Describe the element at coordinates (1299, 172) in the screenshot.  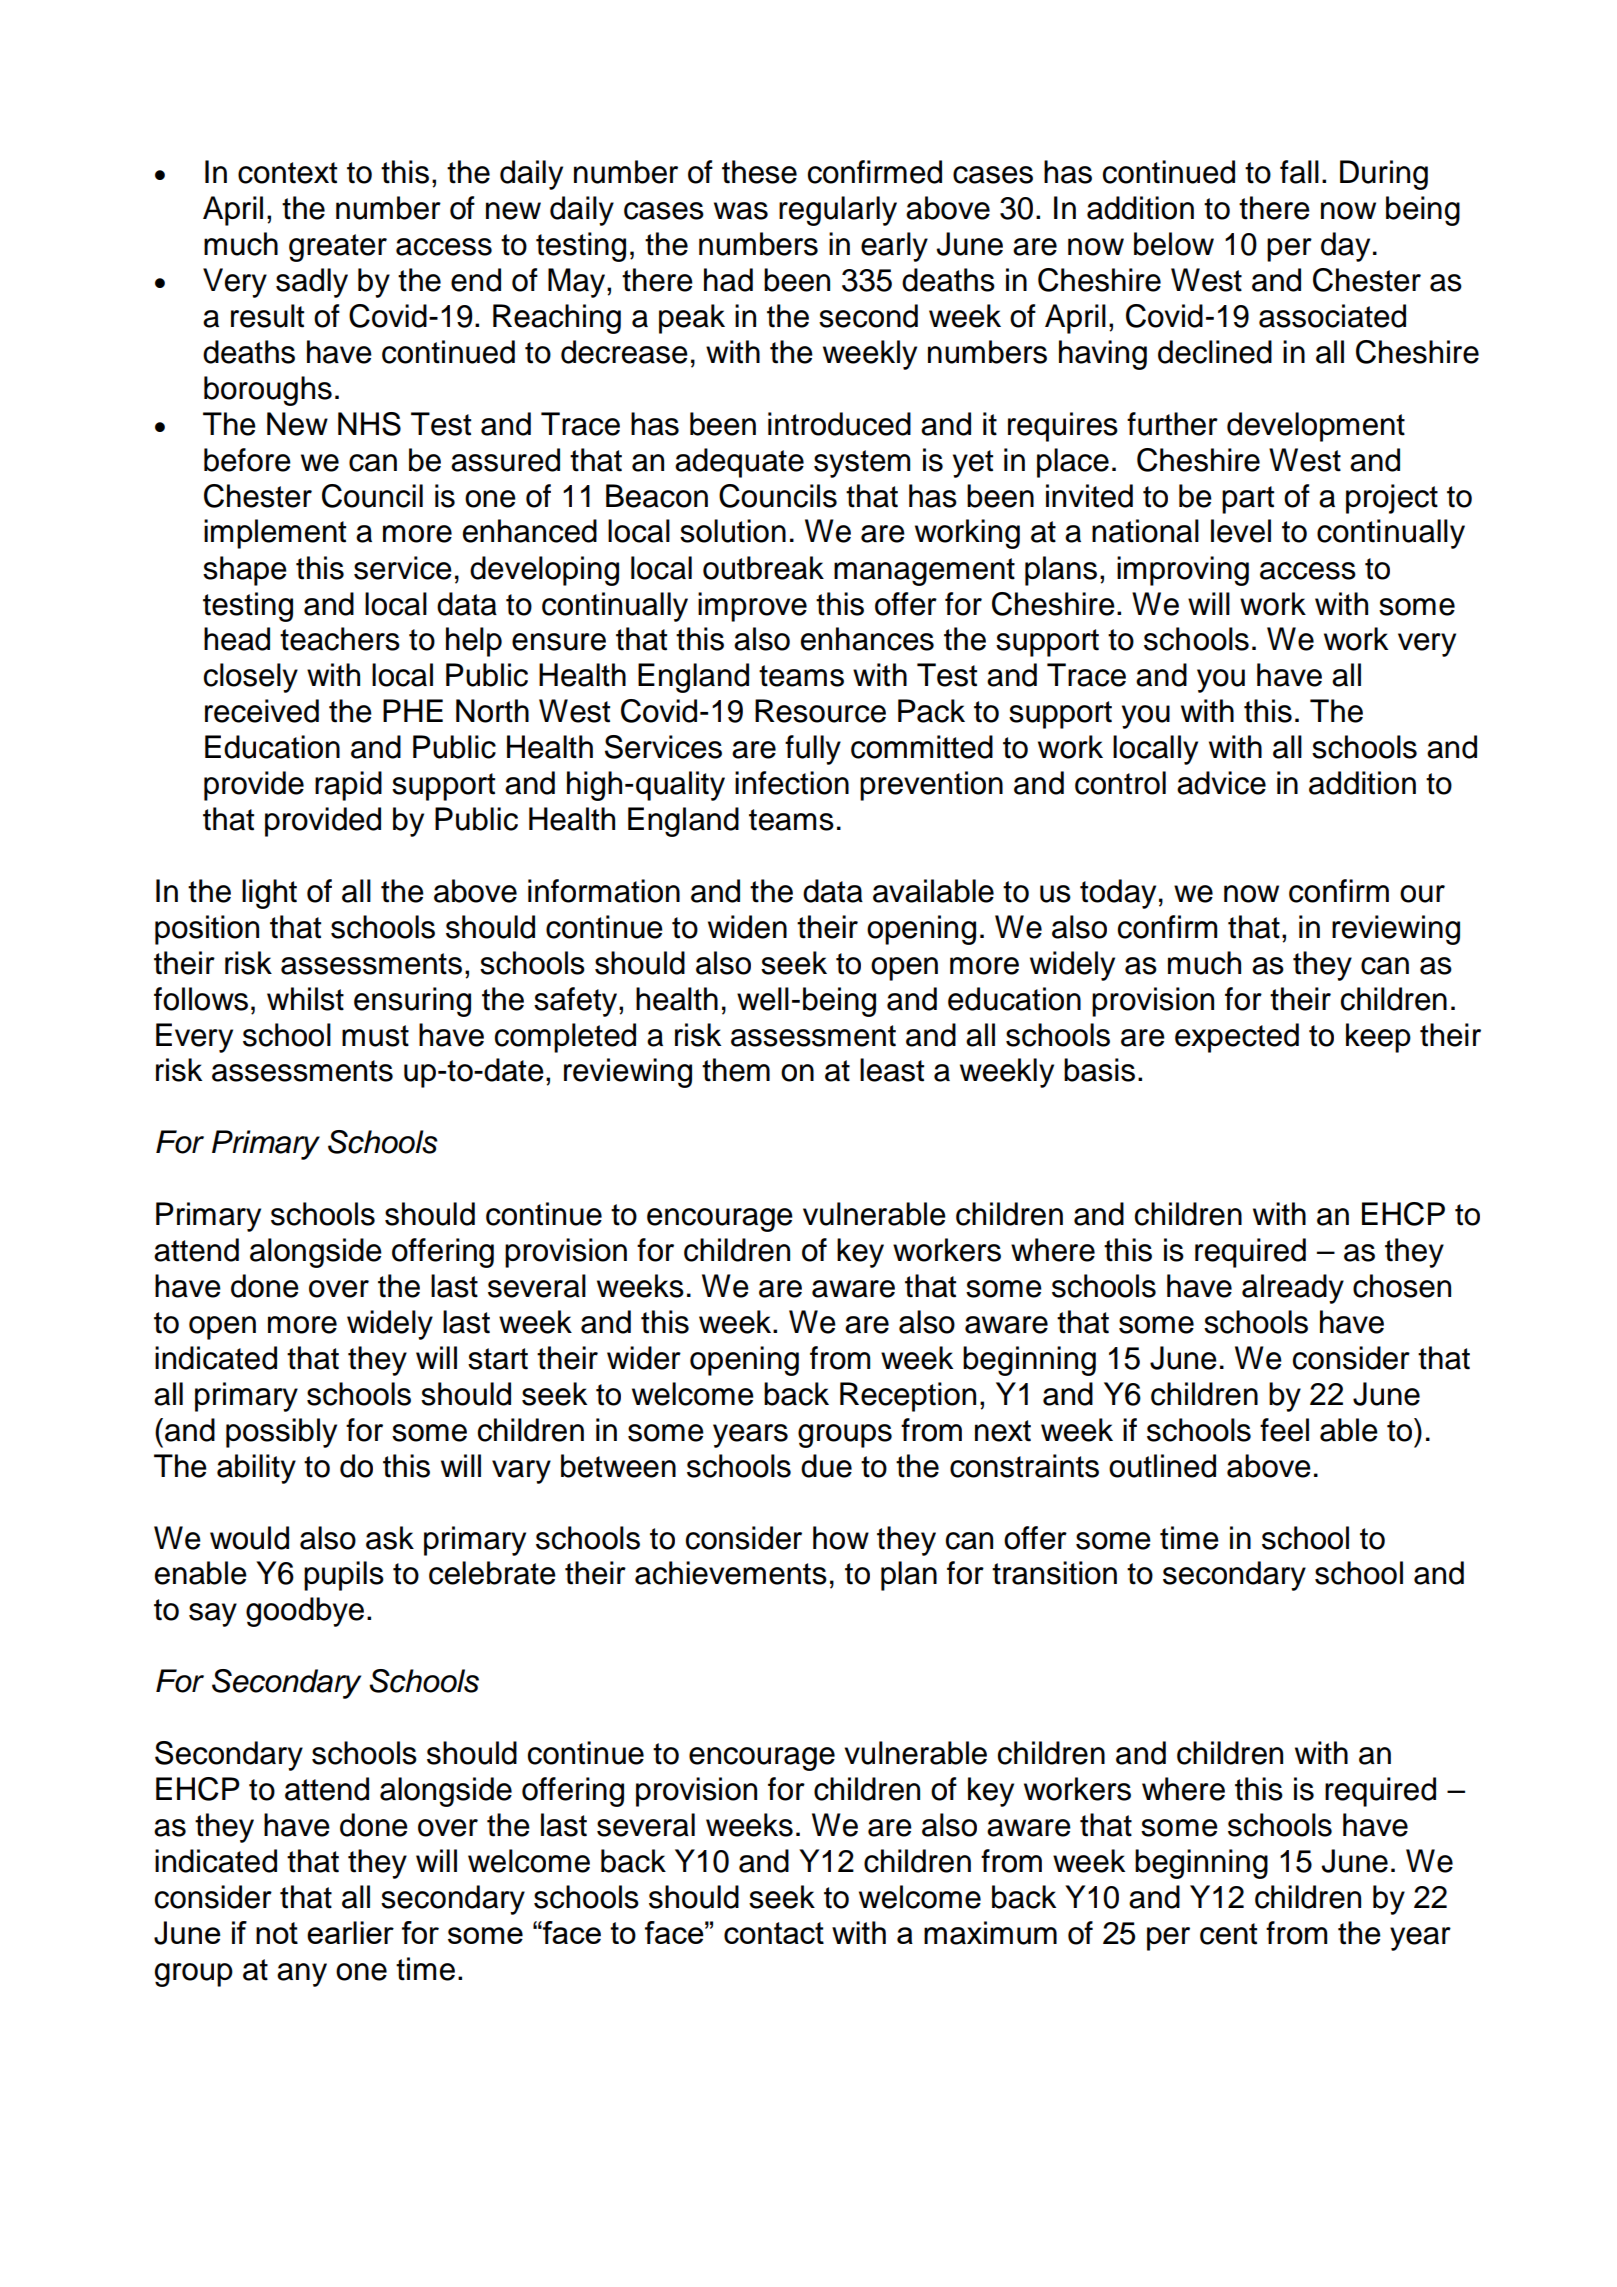
I see `fall` at that location.
